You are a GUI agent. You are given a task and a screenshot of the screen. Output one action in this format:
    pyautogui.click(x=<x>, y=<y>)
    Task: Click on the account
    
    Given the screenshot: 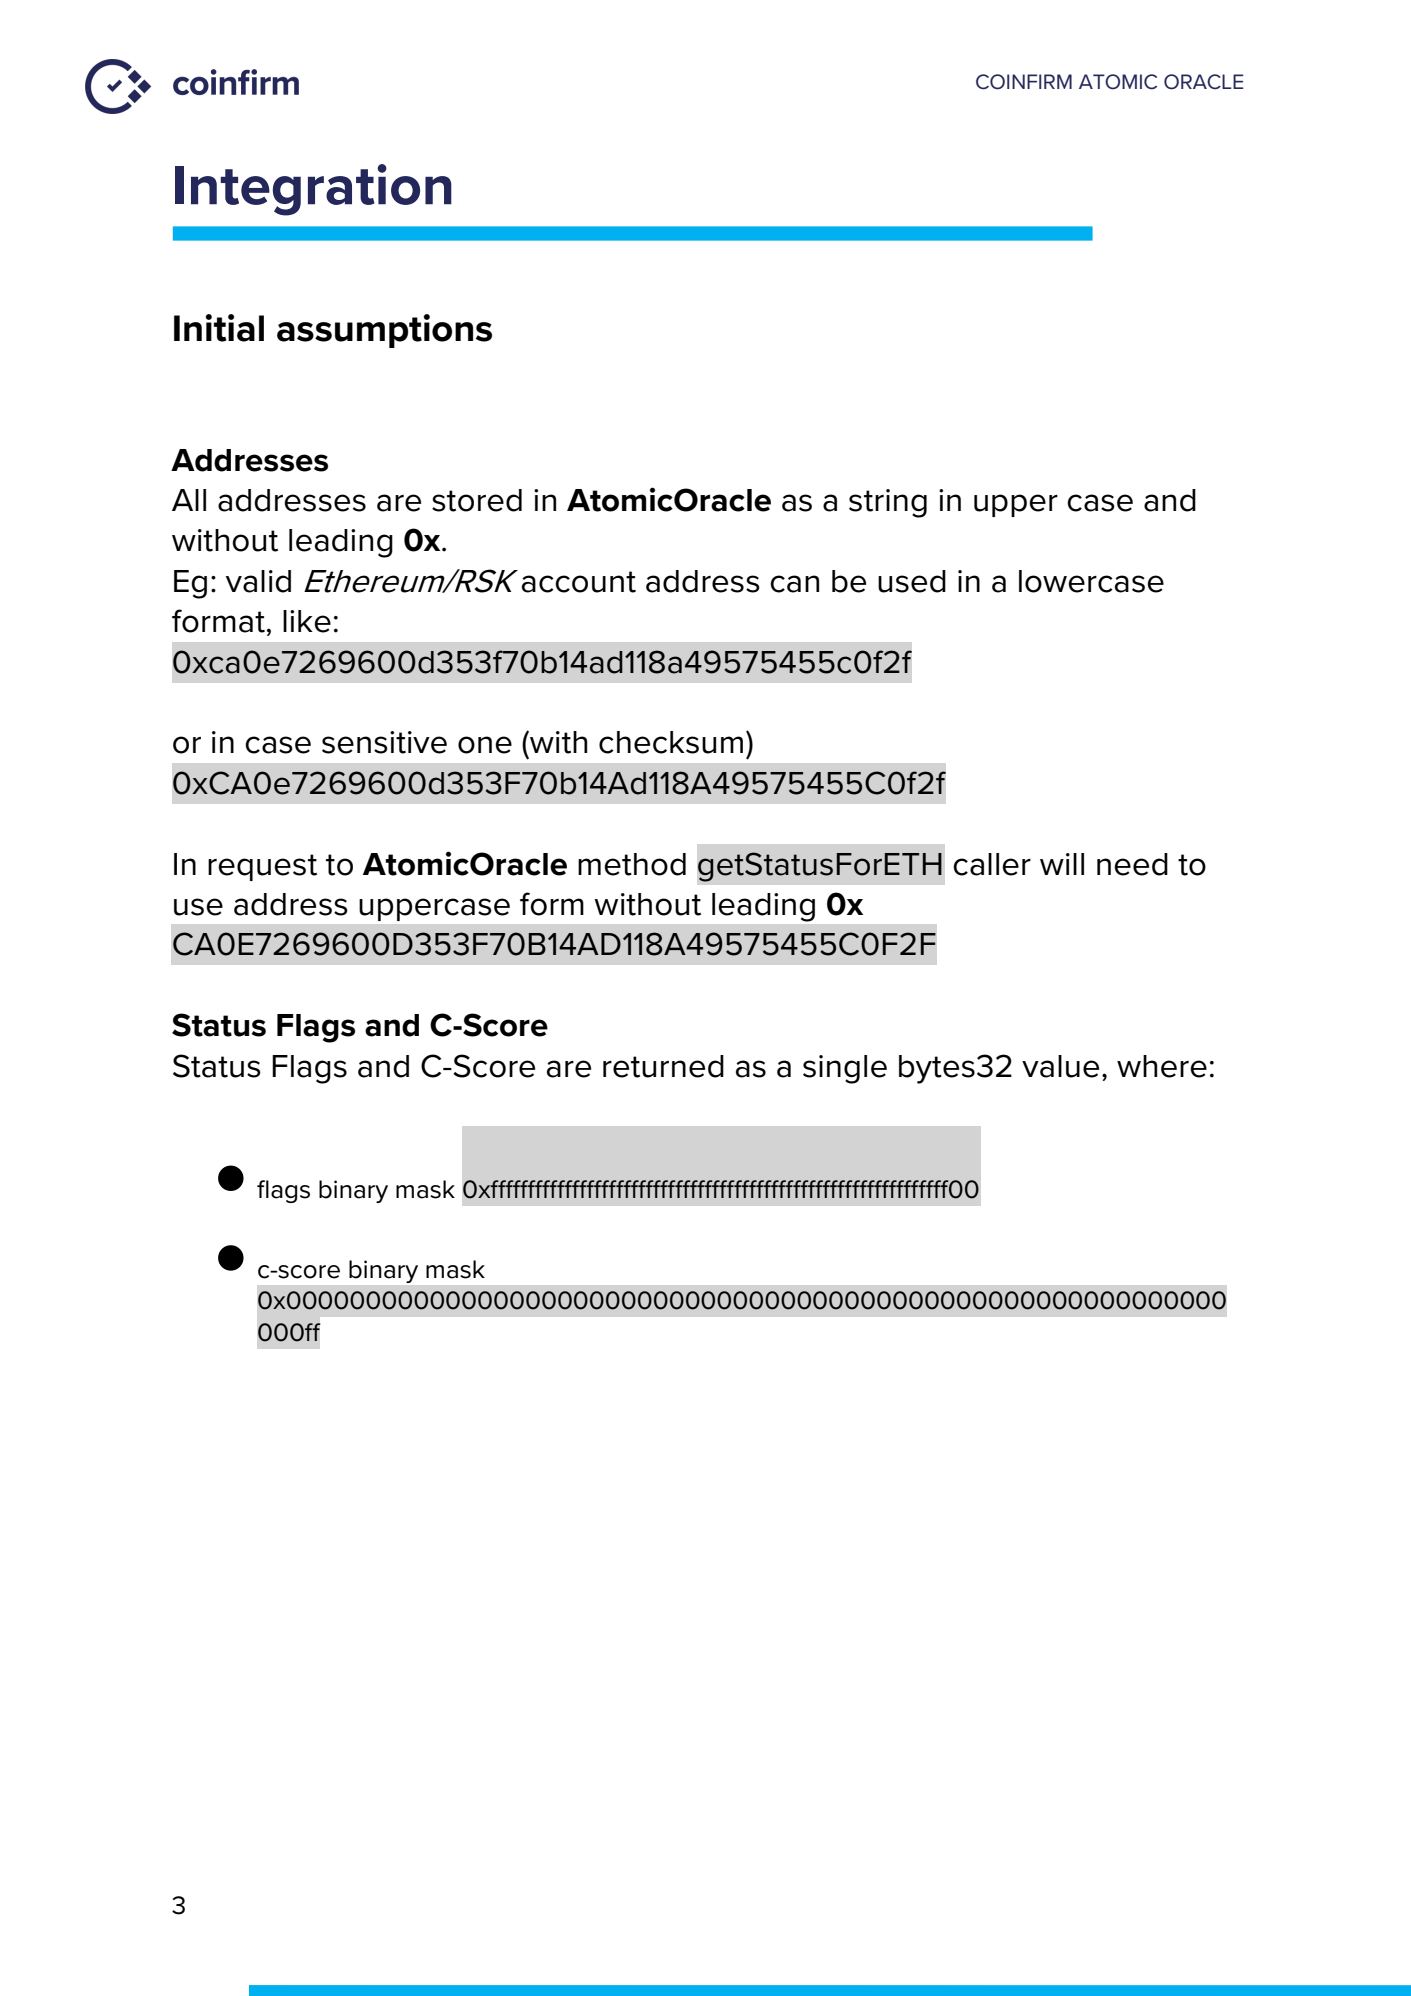 What is the action you would take?
    pyautogui.click(x=579, y=582)
